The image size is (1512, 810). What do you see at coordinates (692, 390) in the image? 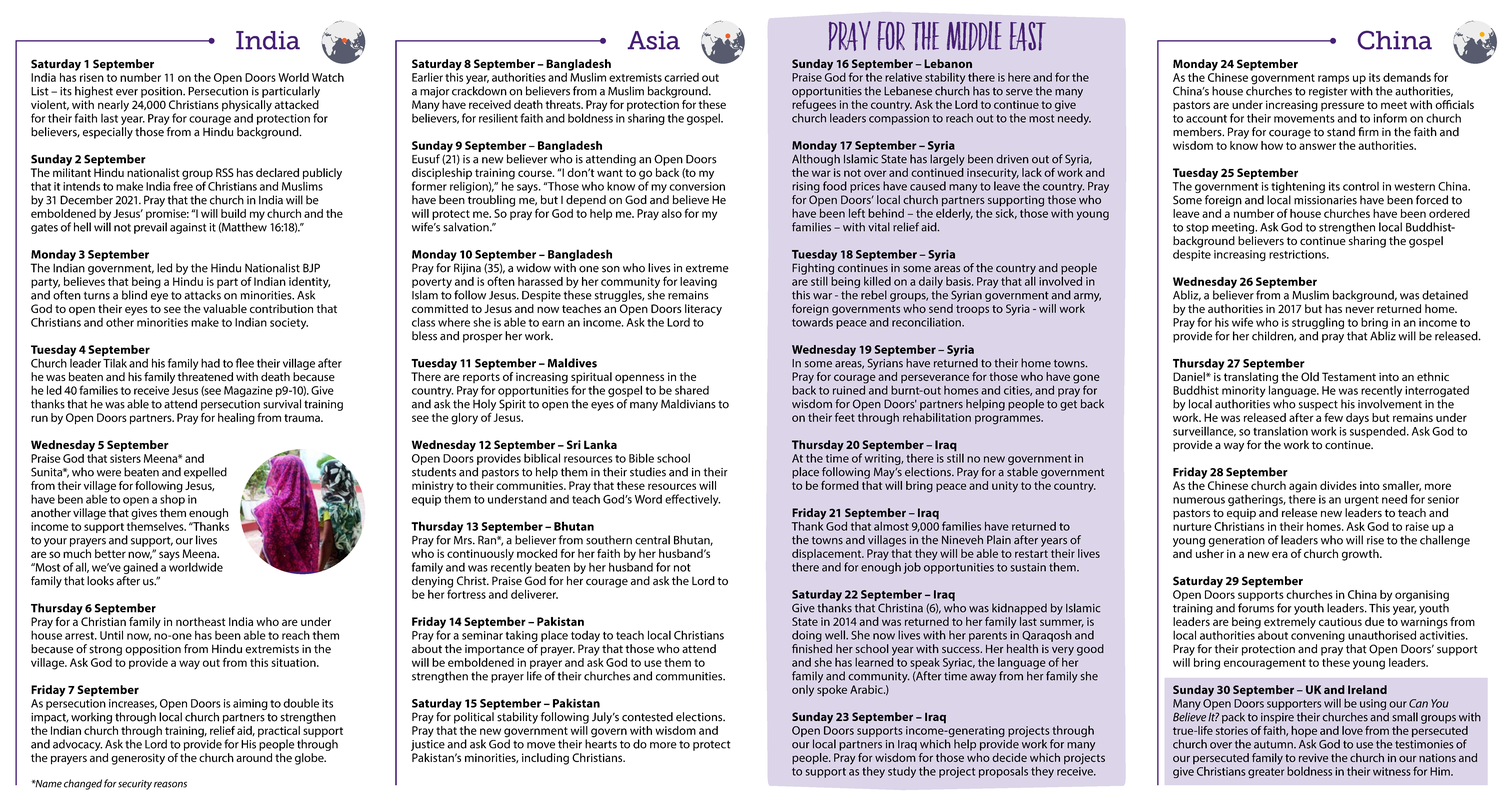
I see `shared` at bounding box center [692, 390].
